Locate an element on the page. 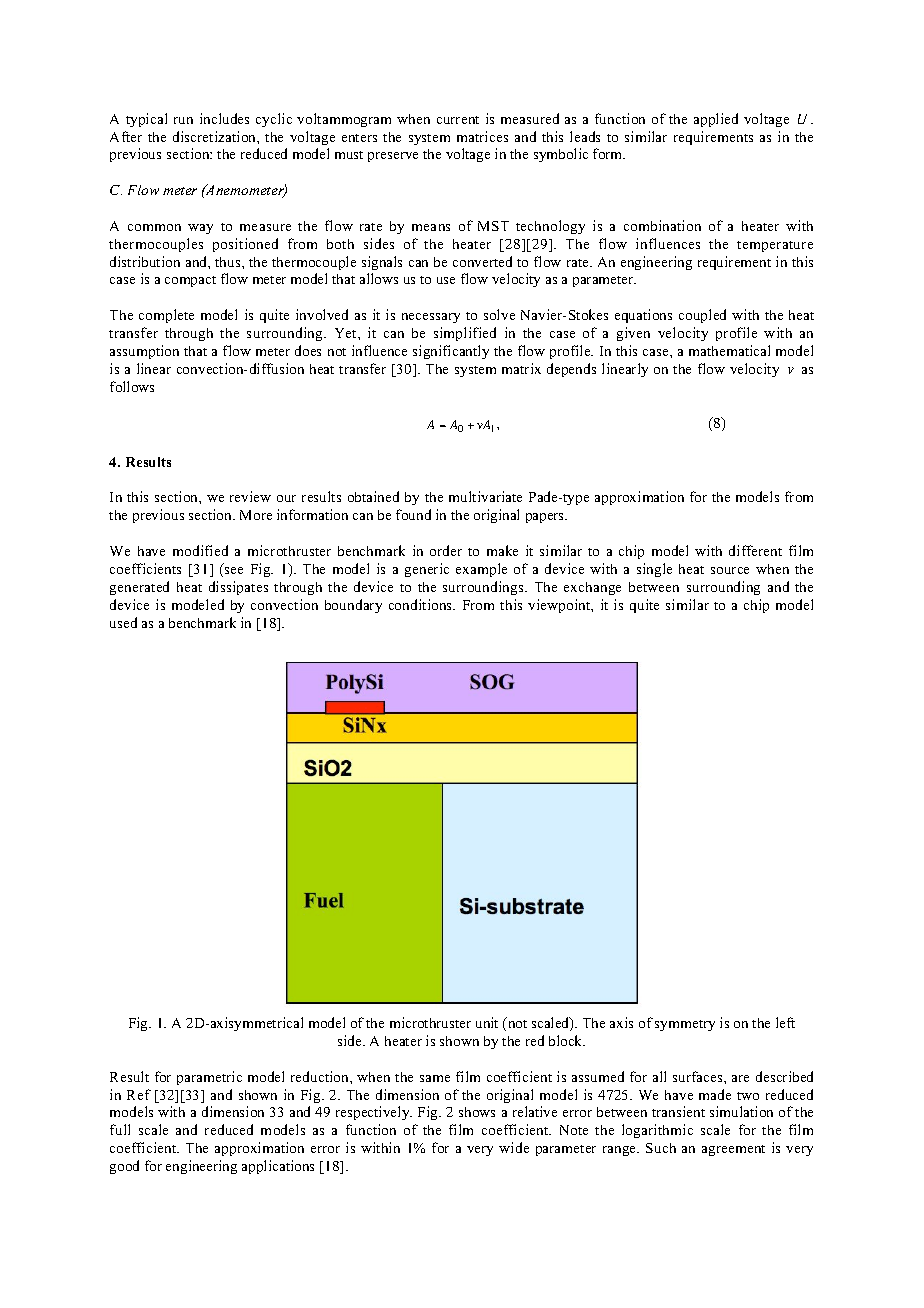 This page has height=1308, width=924. source is located at coordinates (730, 570).
